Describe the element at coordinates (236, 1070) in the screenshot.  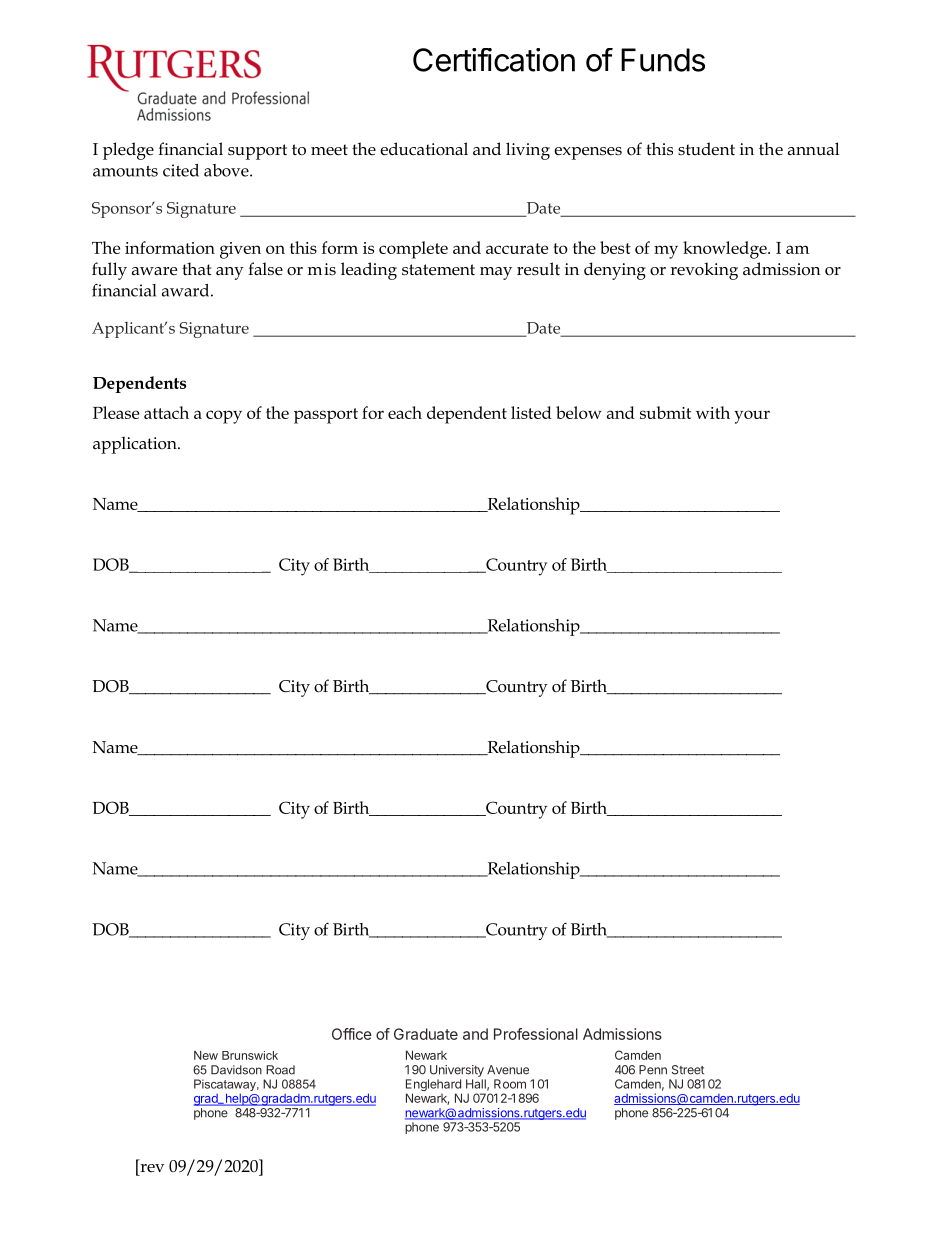
I see `Davidson` at that location.
